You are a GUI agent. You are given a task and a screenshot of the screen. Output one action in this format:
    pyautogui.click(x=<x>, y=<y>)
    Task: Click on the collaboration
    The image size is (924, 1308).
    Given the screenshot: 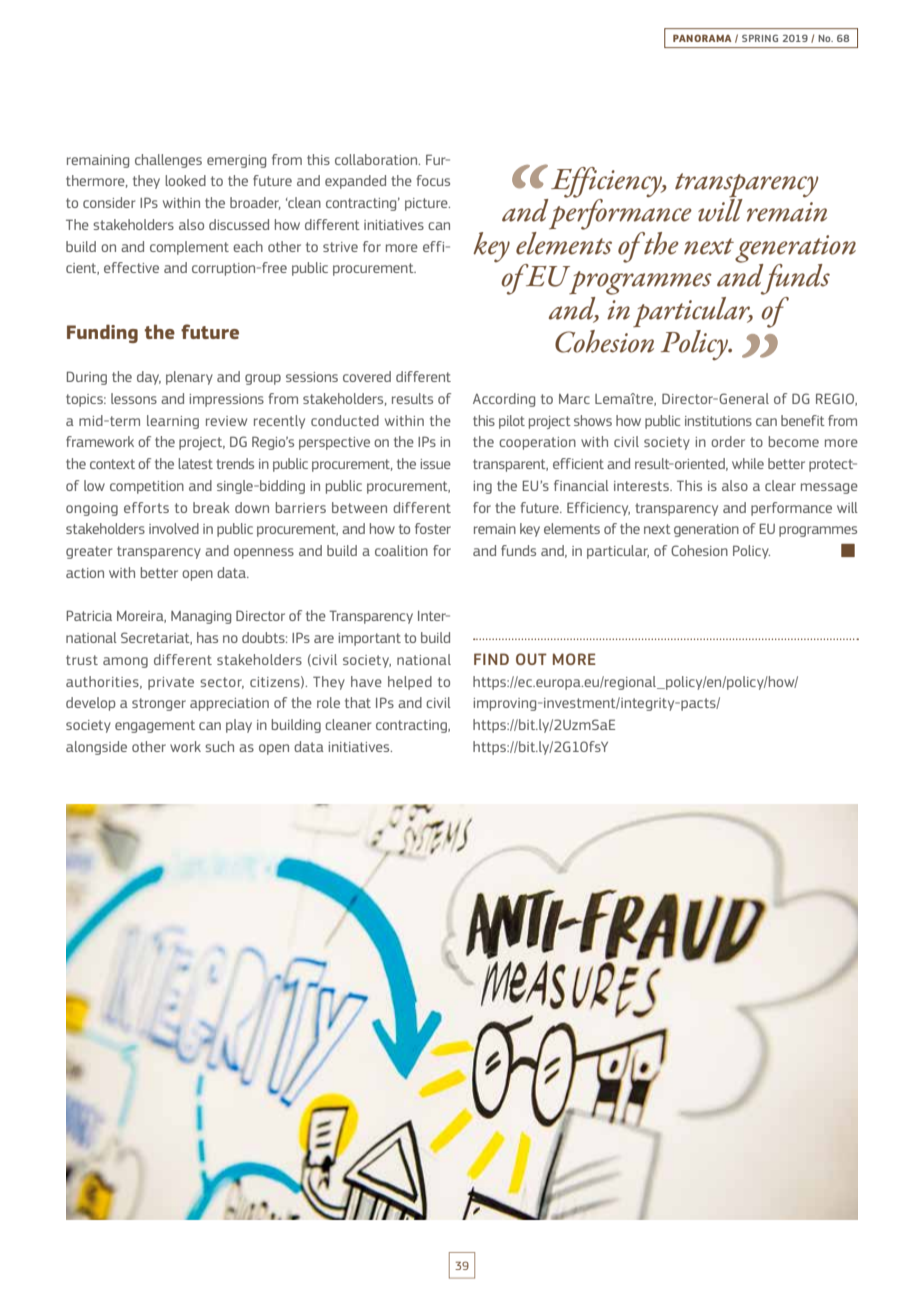 What is the action you would take?
    pyautogui.click(x=377, y=159)
